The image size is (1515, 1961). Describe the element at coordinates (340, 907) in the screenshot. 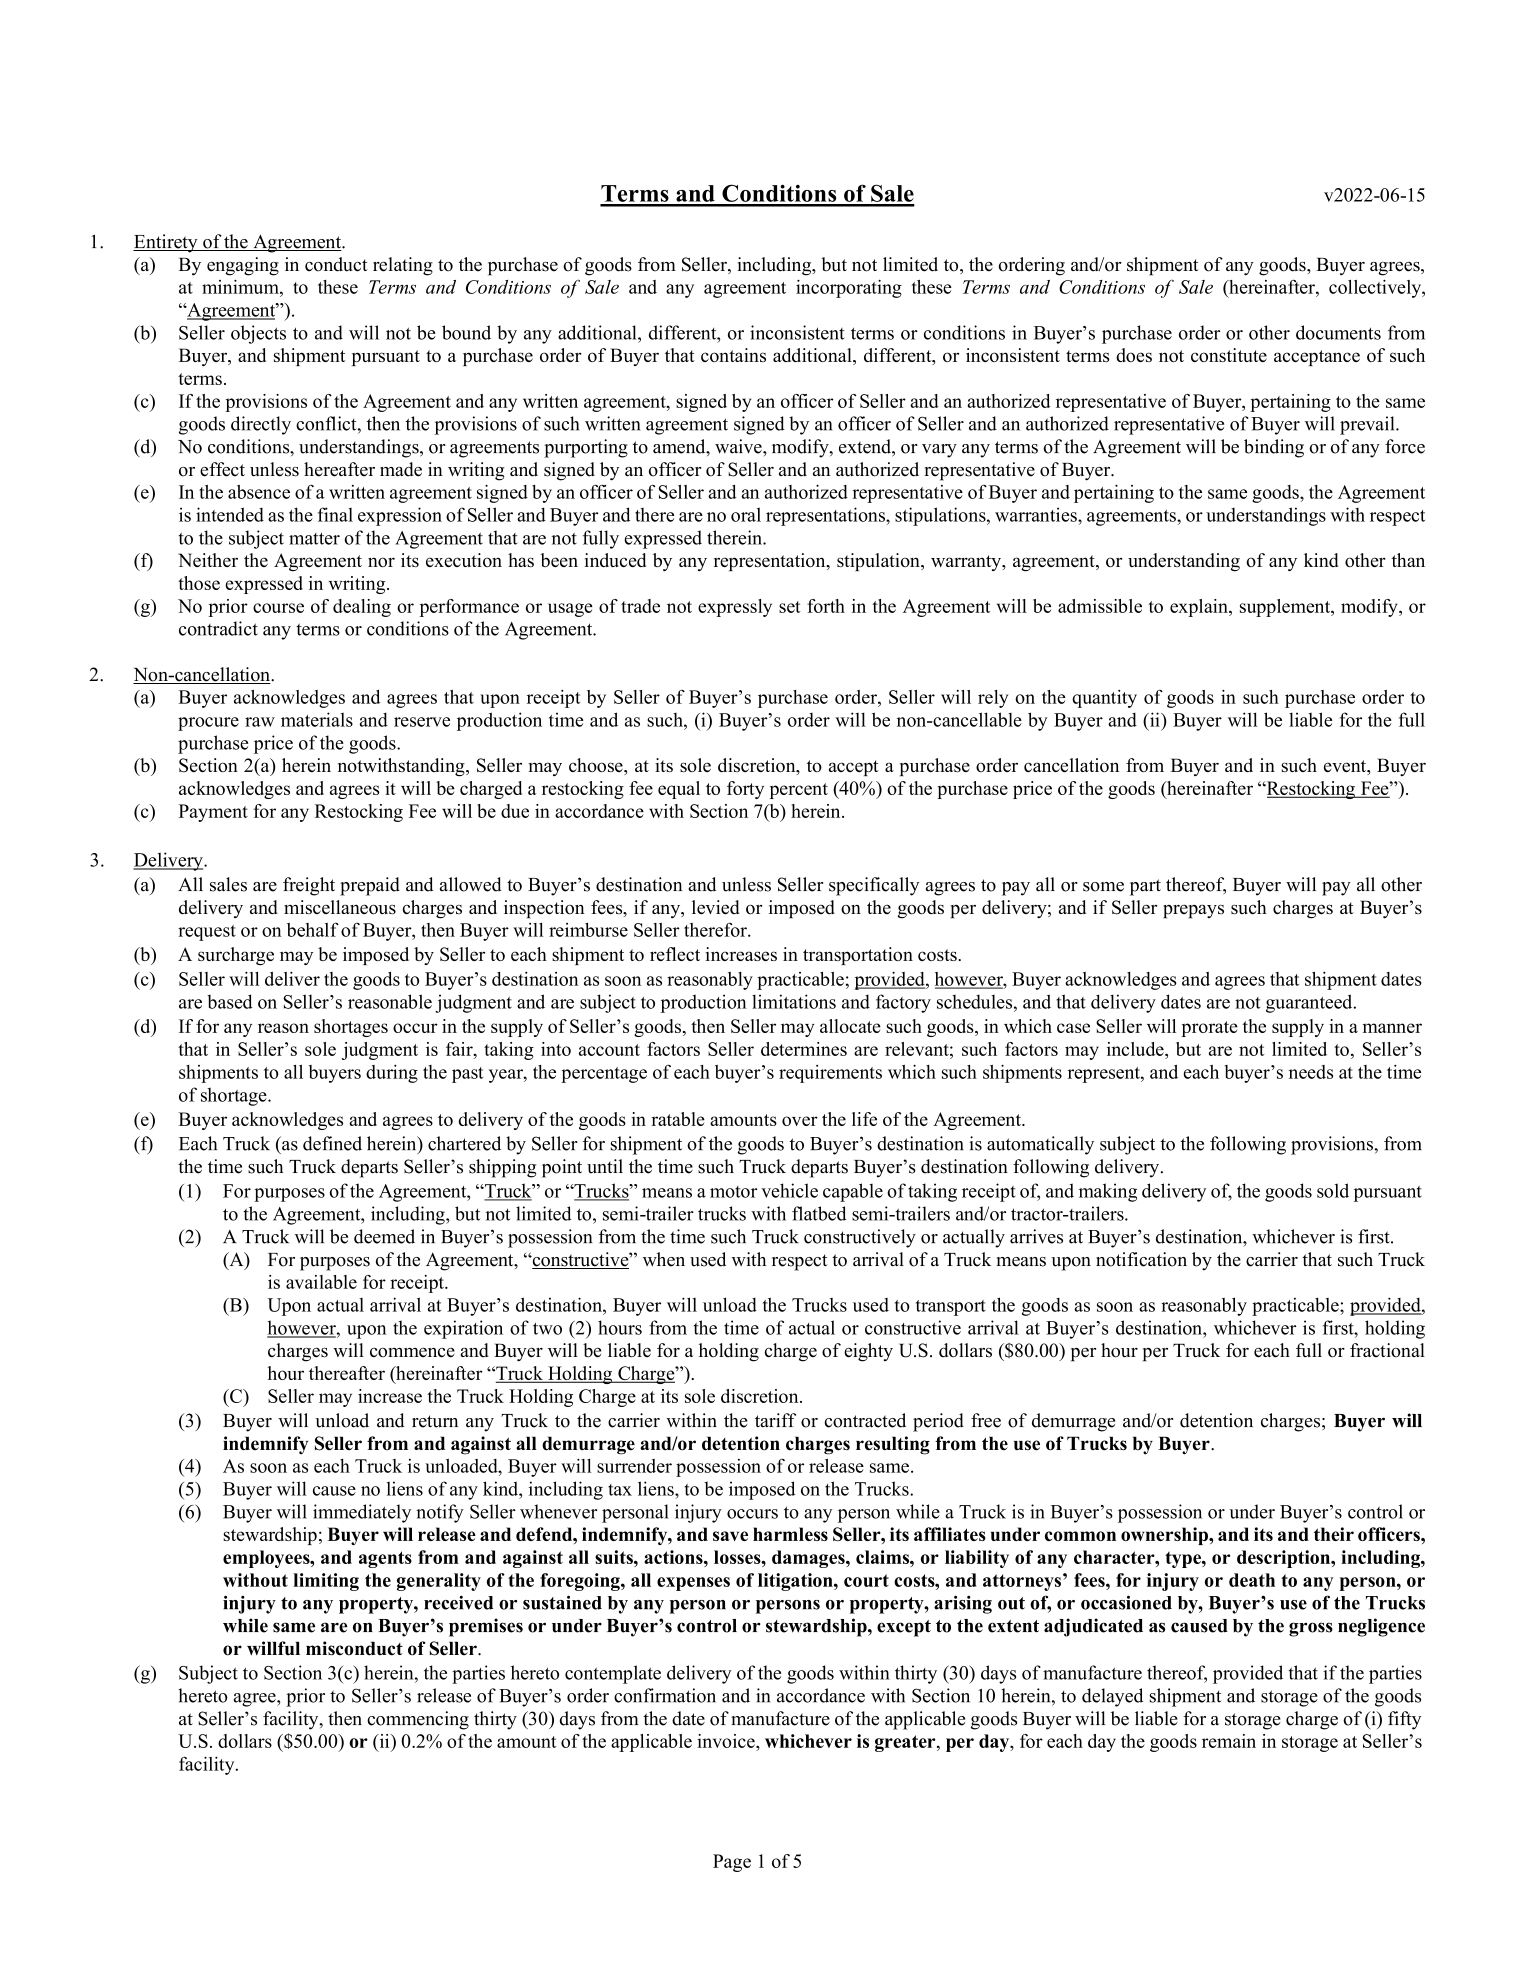

I see `miscellaneous` at that location.
